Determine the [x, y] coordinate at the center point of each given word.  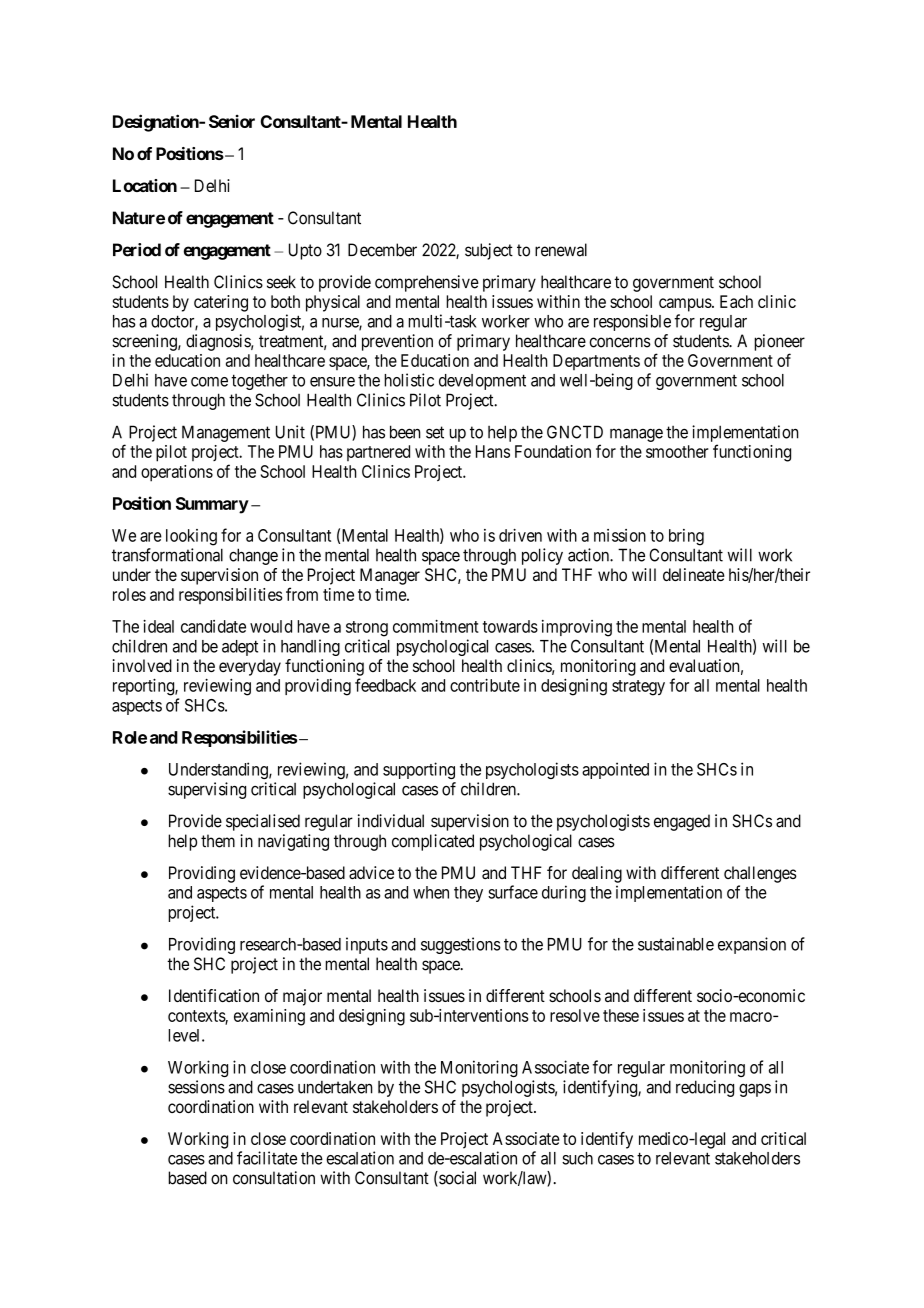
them [218, 841]
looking [191, 537]
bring [686, 537]
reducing [705, 1088]
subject [489, 251]
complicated [433, 842]
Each [736, 301]
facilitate [267, 1158]
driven [520, 535]
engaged [682, 822]
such [577, 1158]
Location [145, 185]
